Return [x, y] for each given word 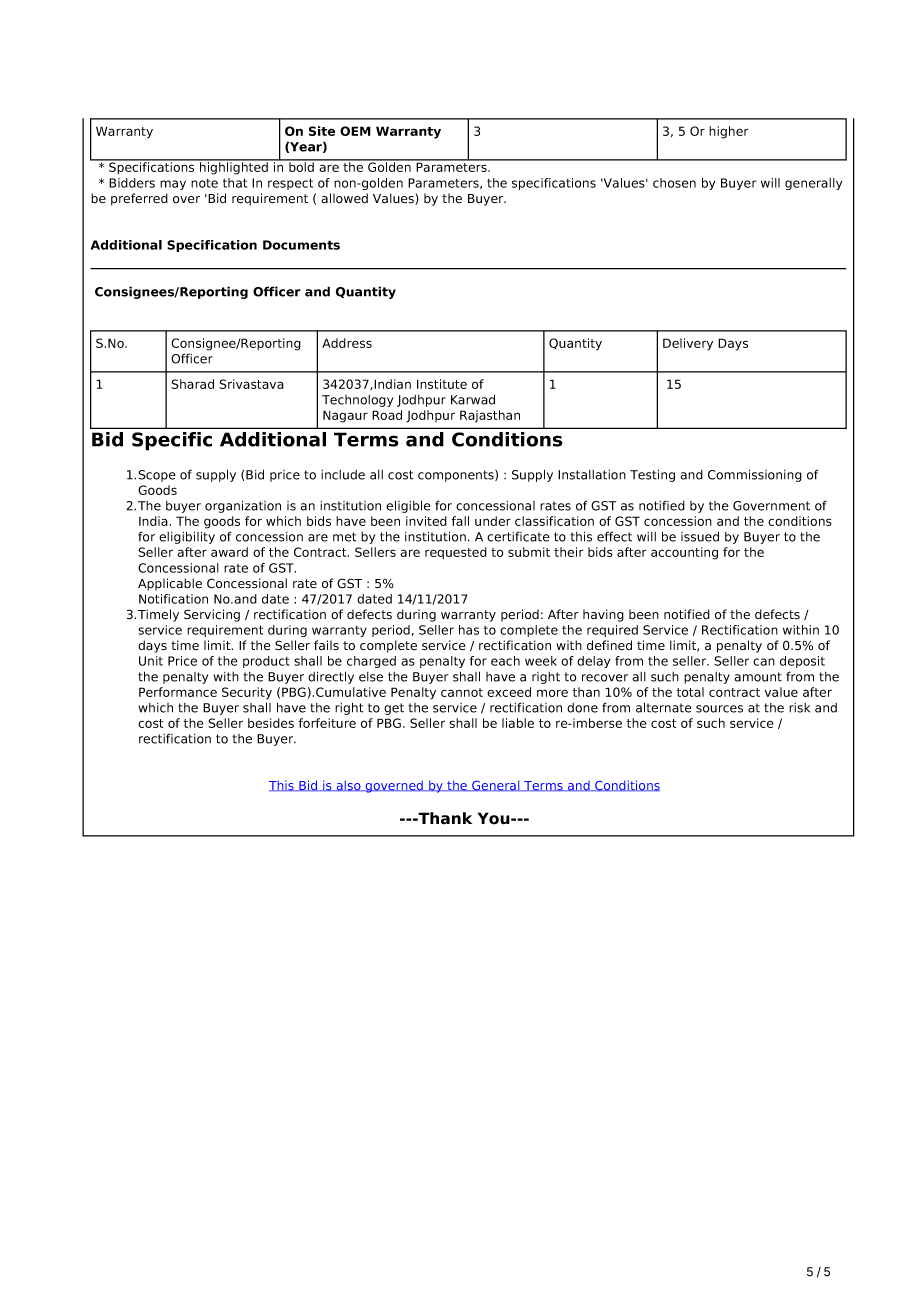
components [457, 476]
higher [729, 132]
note [204, 183]
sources [719, 709]
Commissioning [755, 475]
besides [271, 723]
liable [518, 723]
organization [243, 506]
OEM [355, 131]
